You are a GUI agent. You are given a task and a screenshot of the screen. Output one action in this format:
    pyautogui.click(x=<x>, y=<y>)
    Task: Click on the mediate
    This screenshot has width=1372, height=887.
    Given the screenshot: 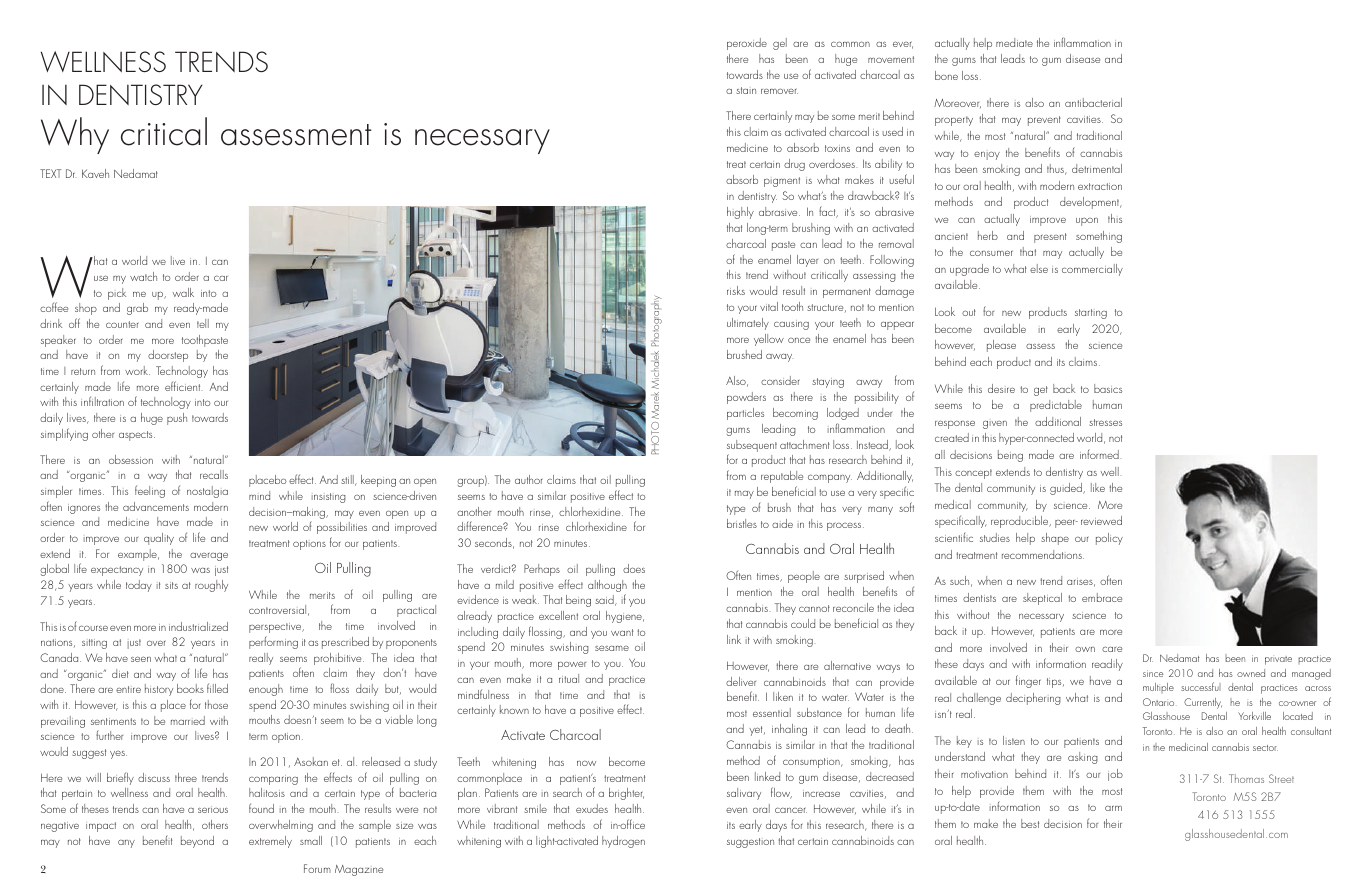 What is the action you would take?
    pyautogui.click(x=1014, y=42)
